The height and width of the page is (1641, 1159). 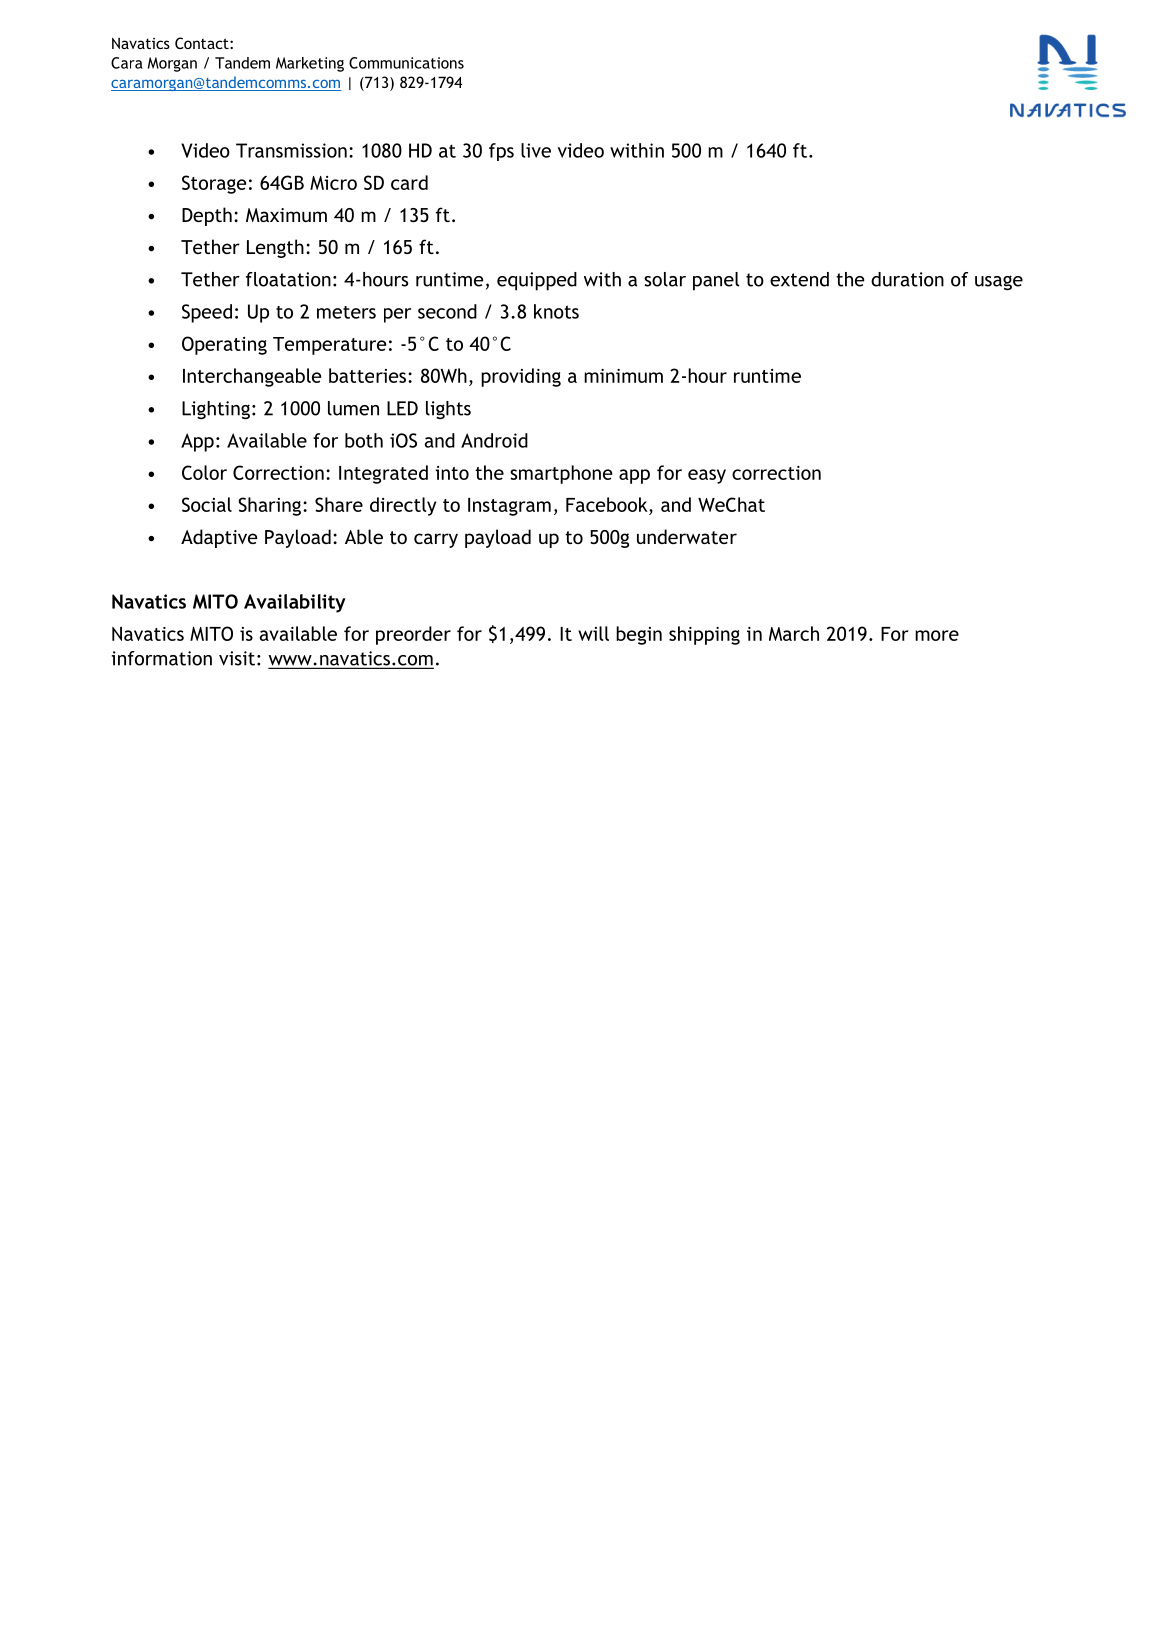 I want to click on usage, so click(x=999, y=283).
